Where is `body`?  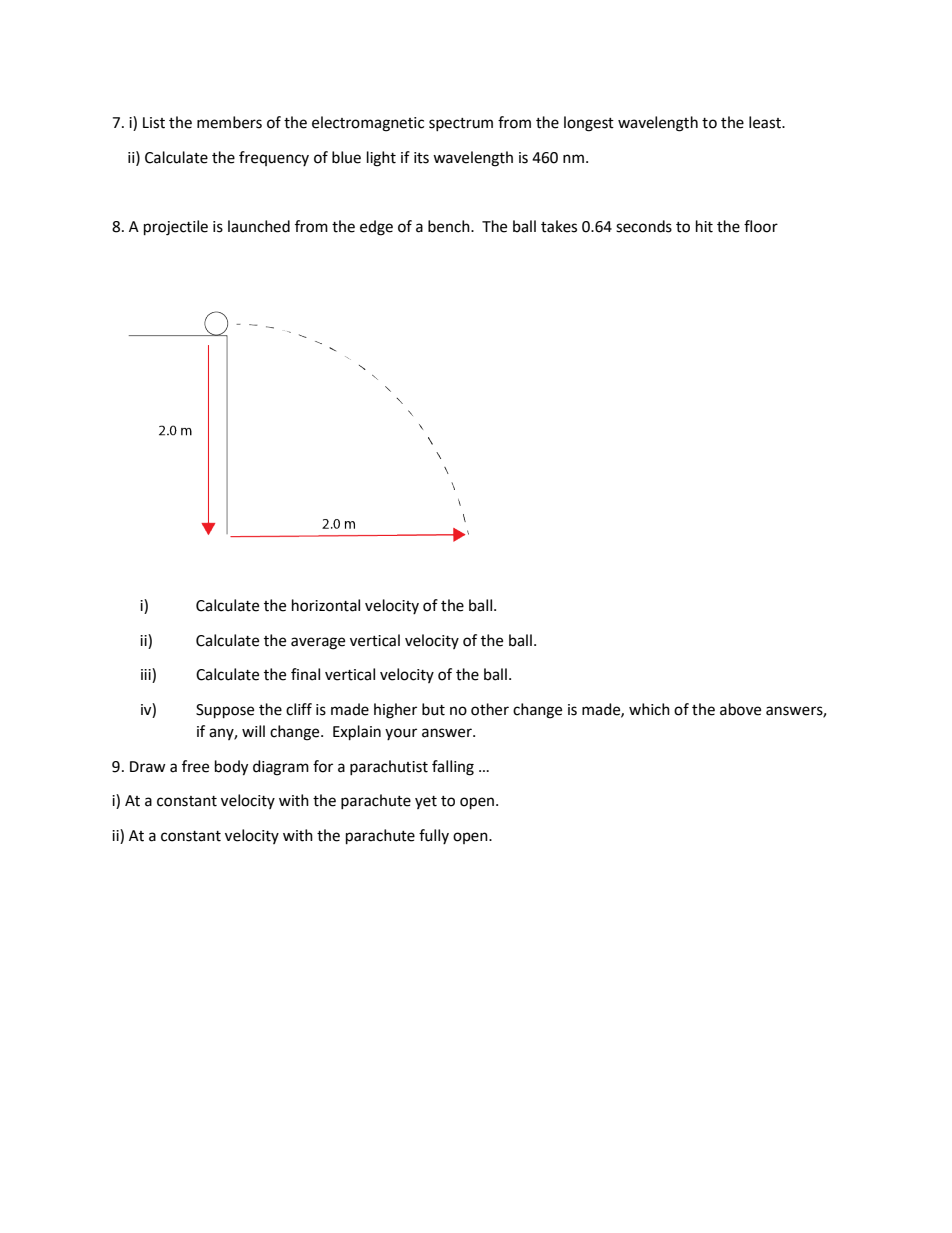 body is located at coordinates (231, 768).
